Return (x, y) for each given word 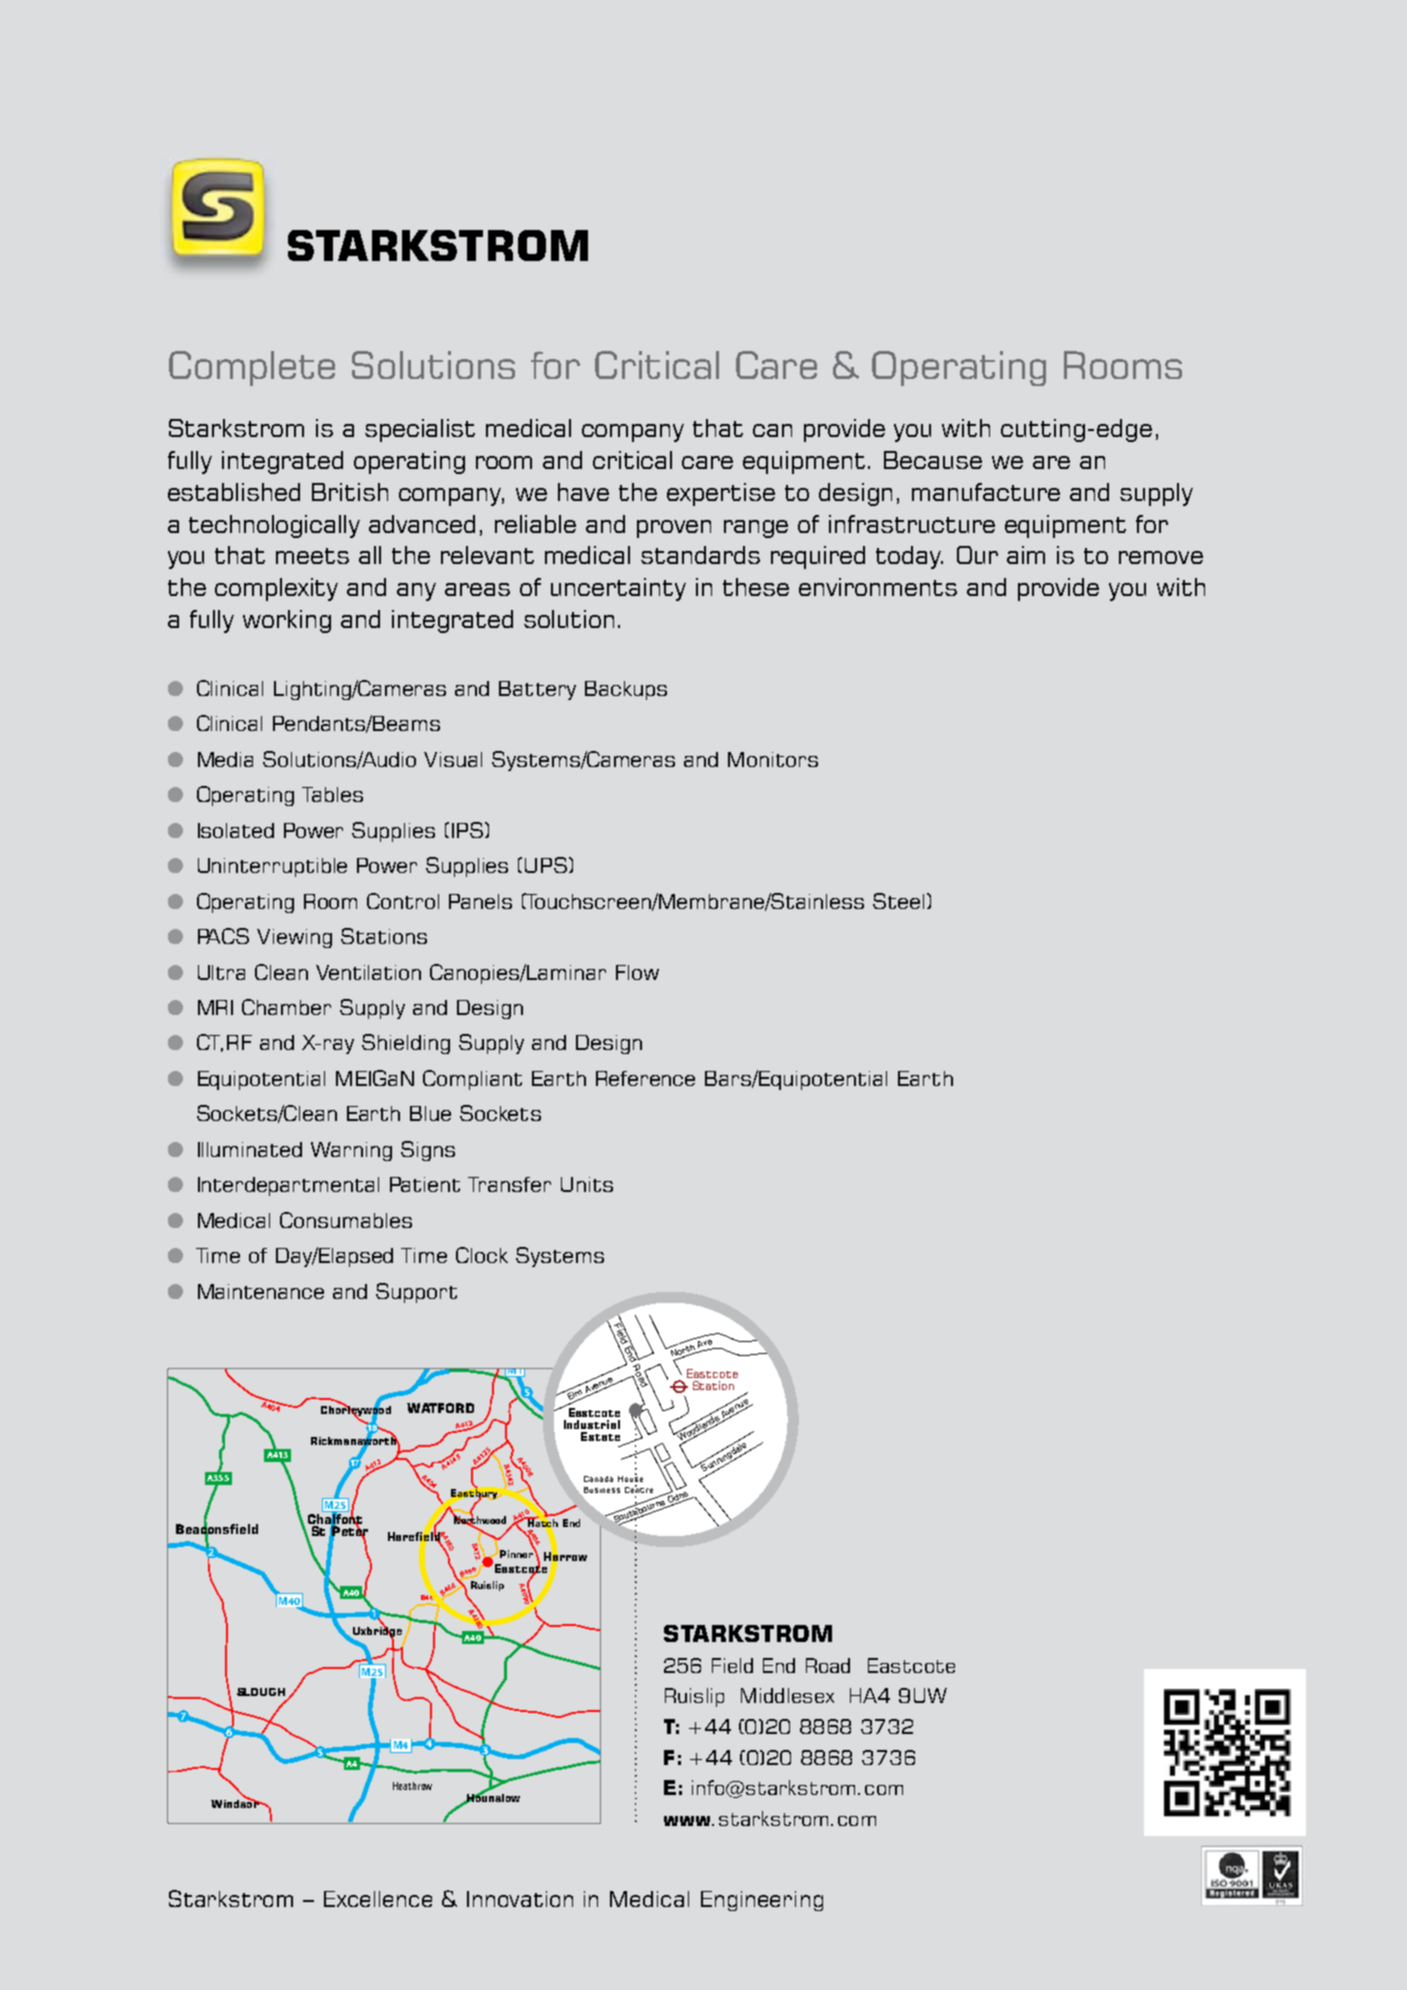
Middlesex (787, 1695)
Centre (639, 1489)
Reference (645, 1078)
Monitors (773, 759)
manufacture (986, 492)
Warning (351, 1151)
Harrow (565, 1557)
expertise (721, 494)
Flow (637, 972)
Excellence (378, 1899)
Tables (332, 794)
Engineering (762, 1901)
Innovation (520, 1899)
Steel (898, 901)
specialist (420, 430)
